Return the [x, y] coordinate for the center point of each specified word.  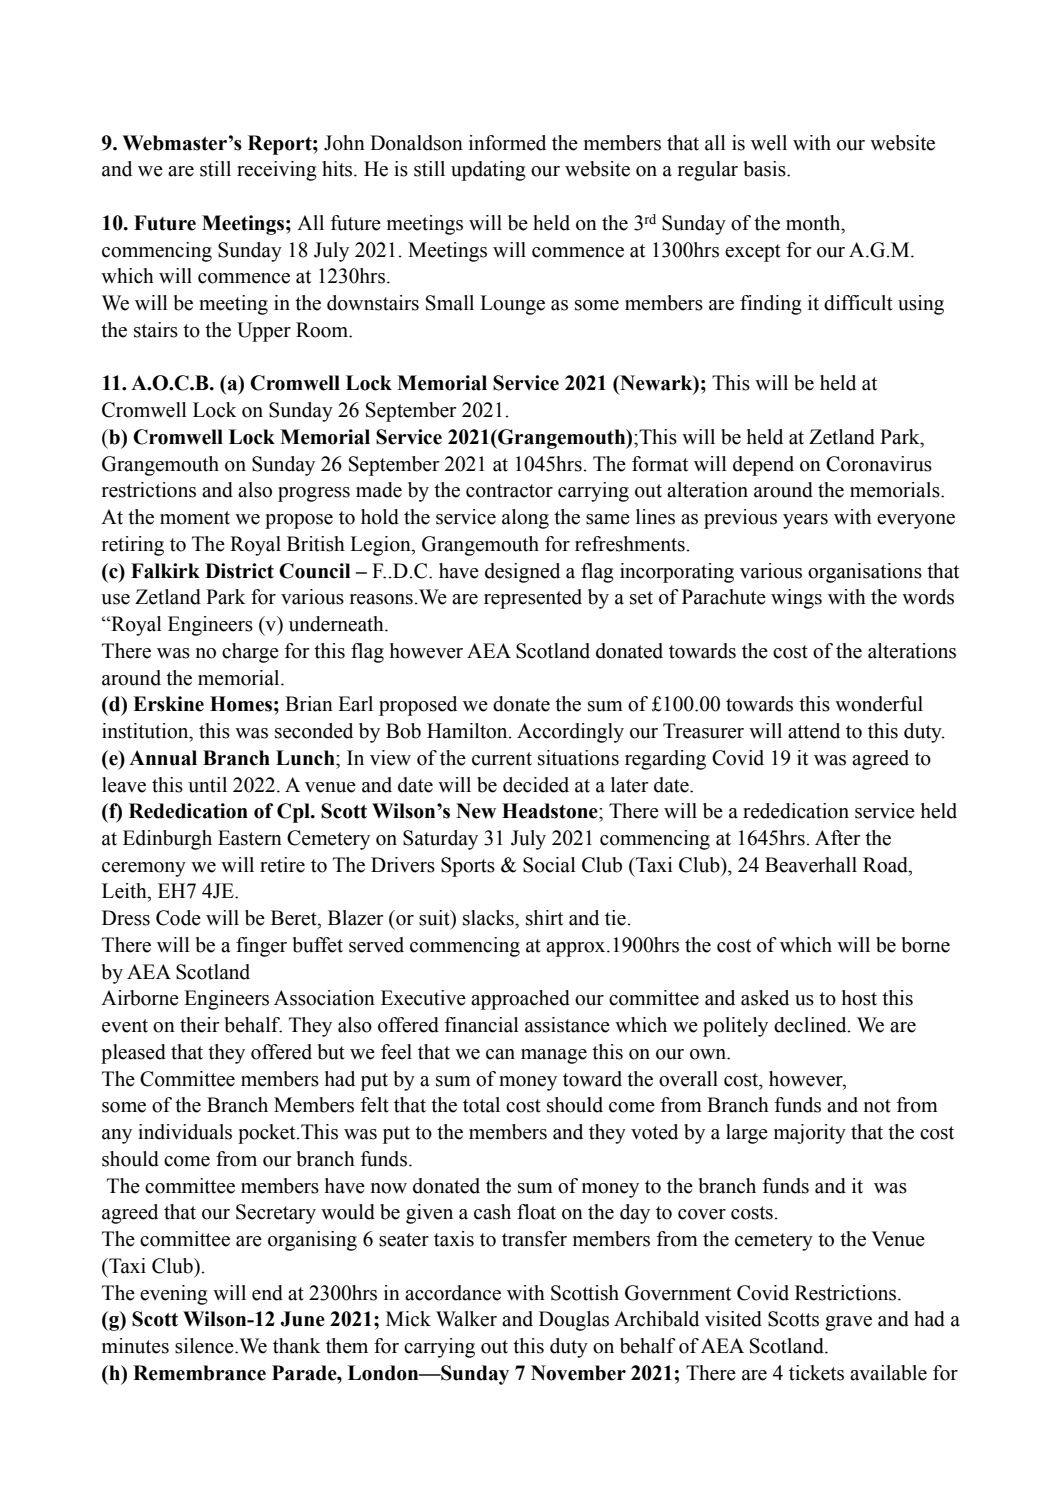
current [502, 759]
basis [766, 169]
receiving [277, 171]
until [207, 785]
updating [488, 171]
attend [814, 731]
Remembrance [199, 1373]
